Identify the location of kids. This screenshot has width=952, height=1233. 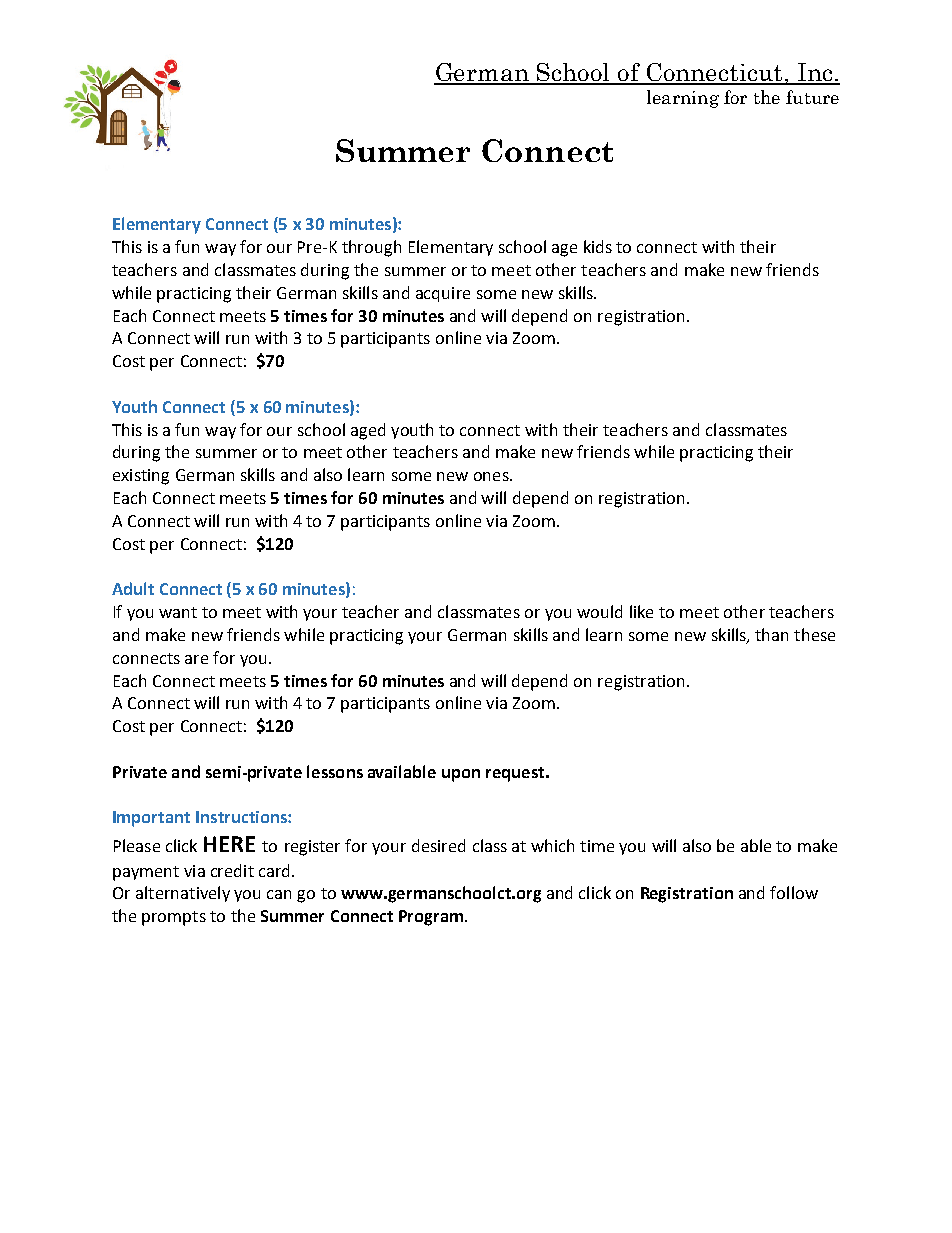
(598, 246).
